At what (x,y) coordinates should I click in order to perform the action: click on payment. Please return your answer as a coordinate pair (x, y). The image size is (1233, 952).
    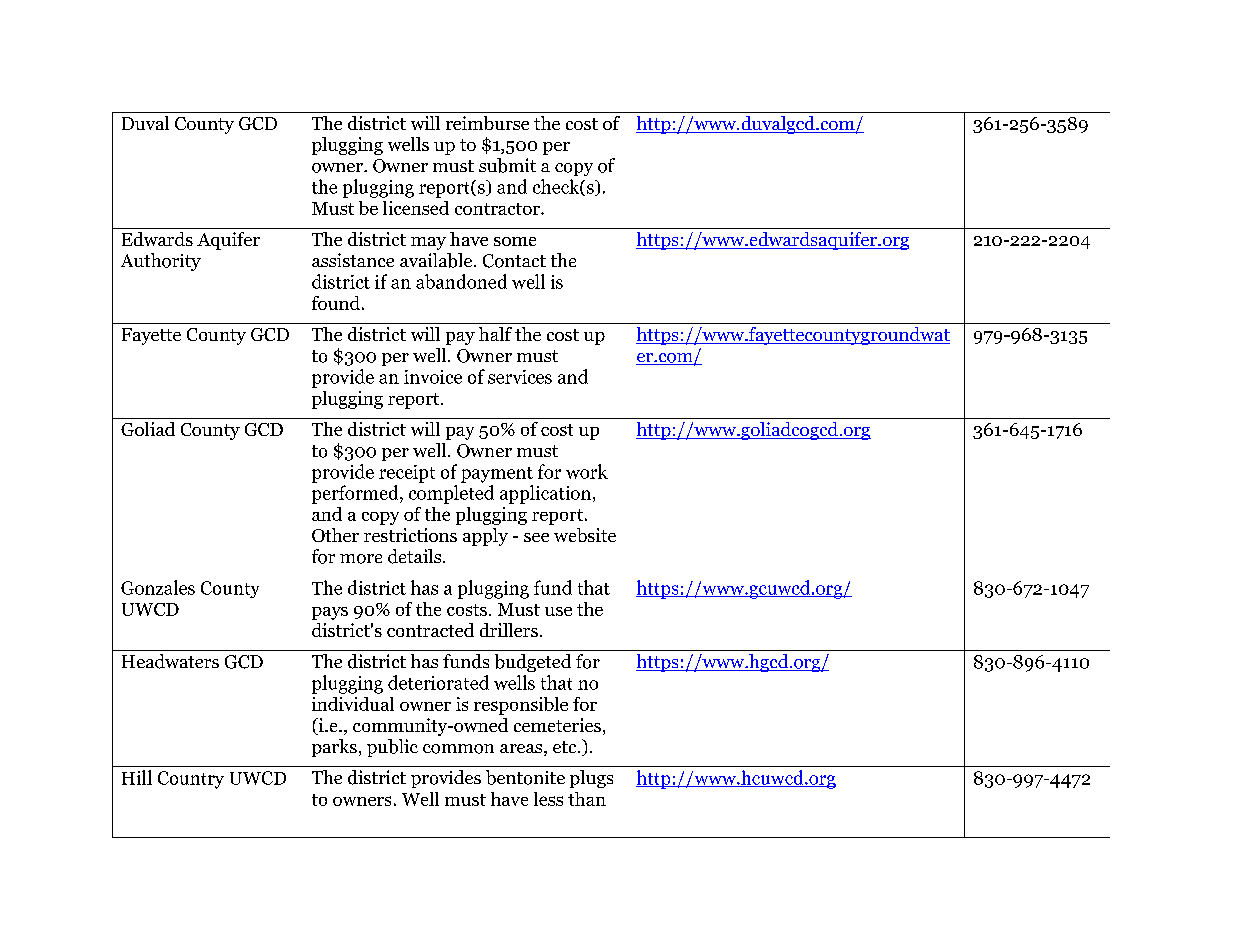
    Looking at the image, I should click on (497, 475).
